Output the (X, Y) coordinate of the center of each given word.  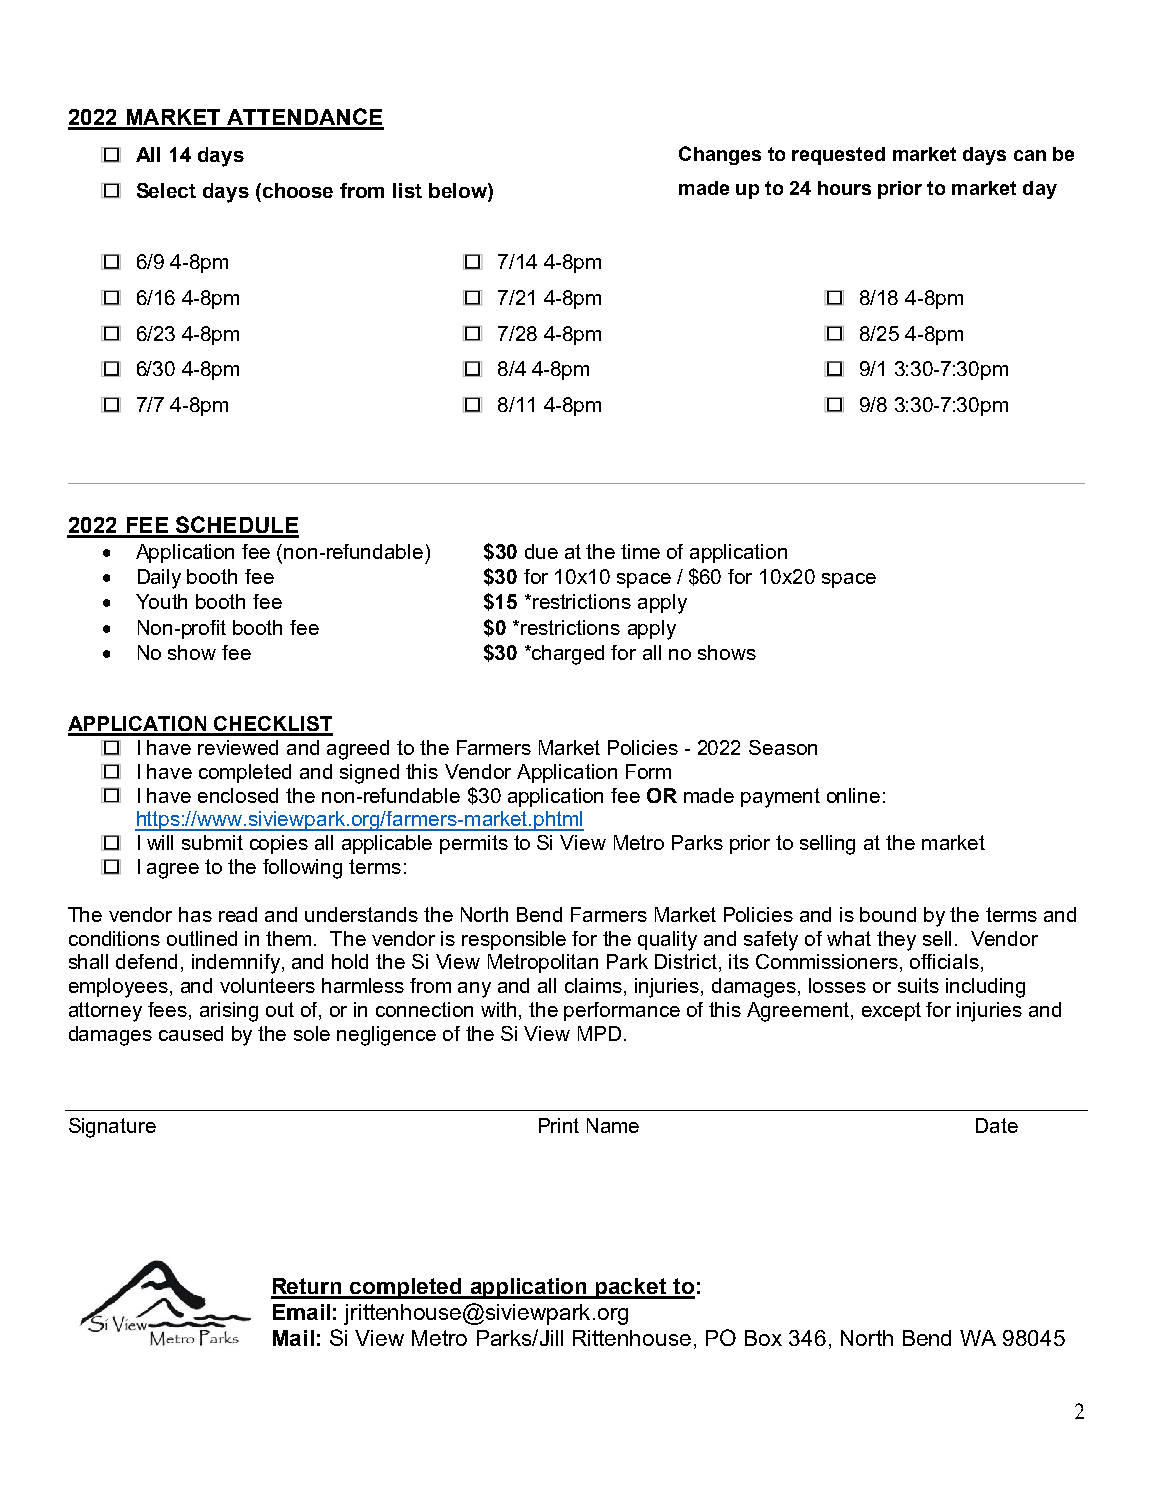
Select (166, 190)
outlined (202, 938)
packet (631, 1288)
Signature (112, 1128)
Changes (720, 155)
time (640, 551)
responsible (514, 940)
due (541, 551)
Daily (159, 579)
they (896, 941)
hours (844, 188)
